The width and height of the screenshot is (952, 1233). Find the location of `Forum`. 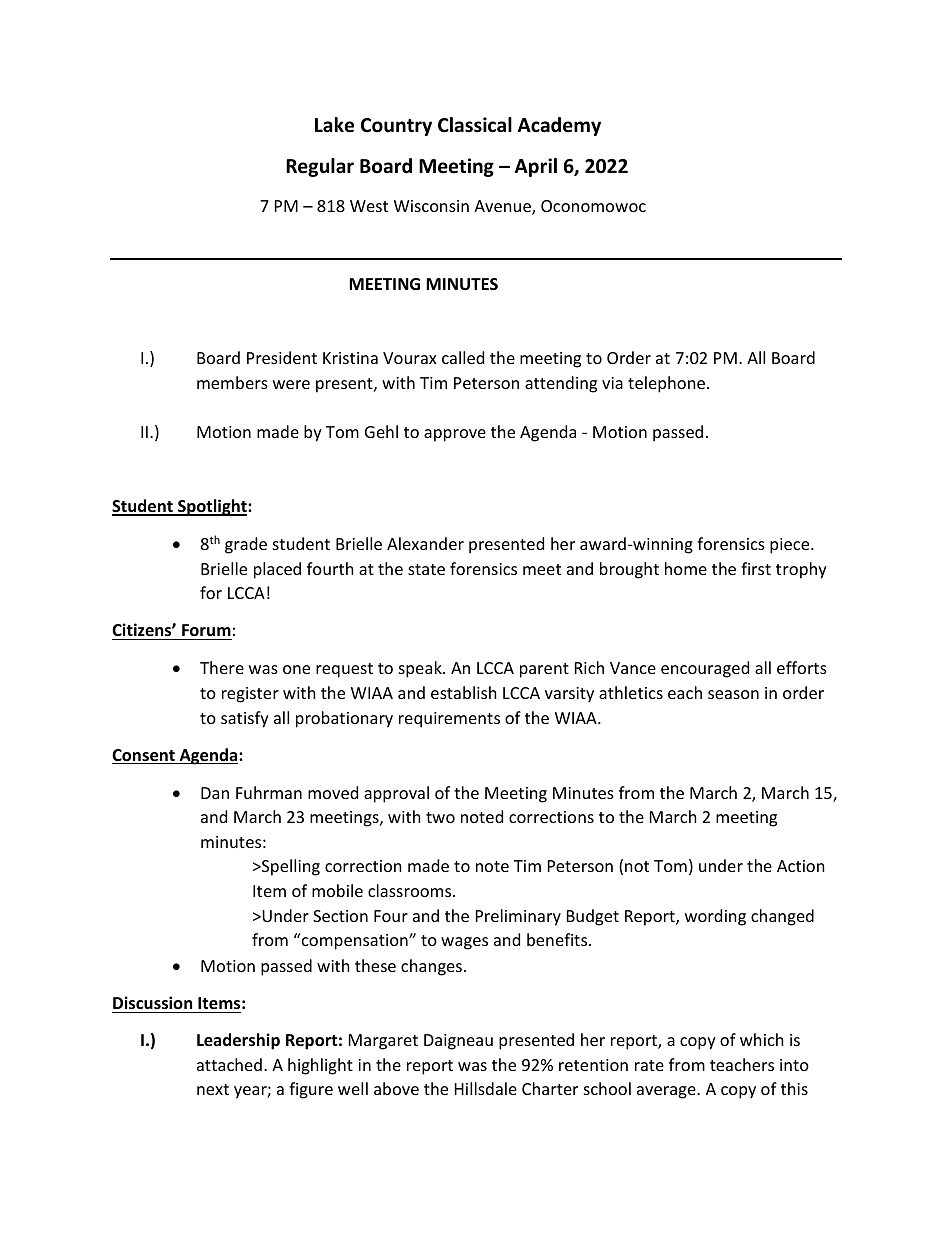

Forum is located at coordinates (206, 630).
